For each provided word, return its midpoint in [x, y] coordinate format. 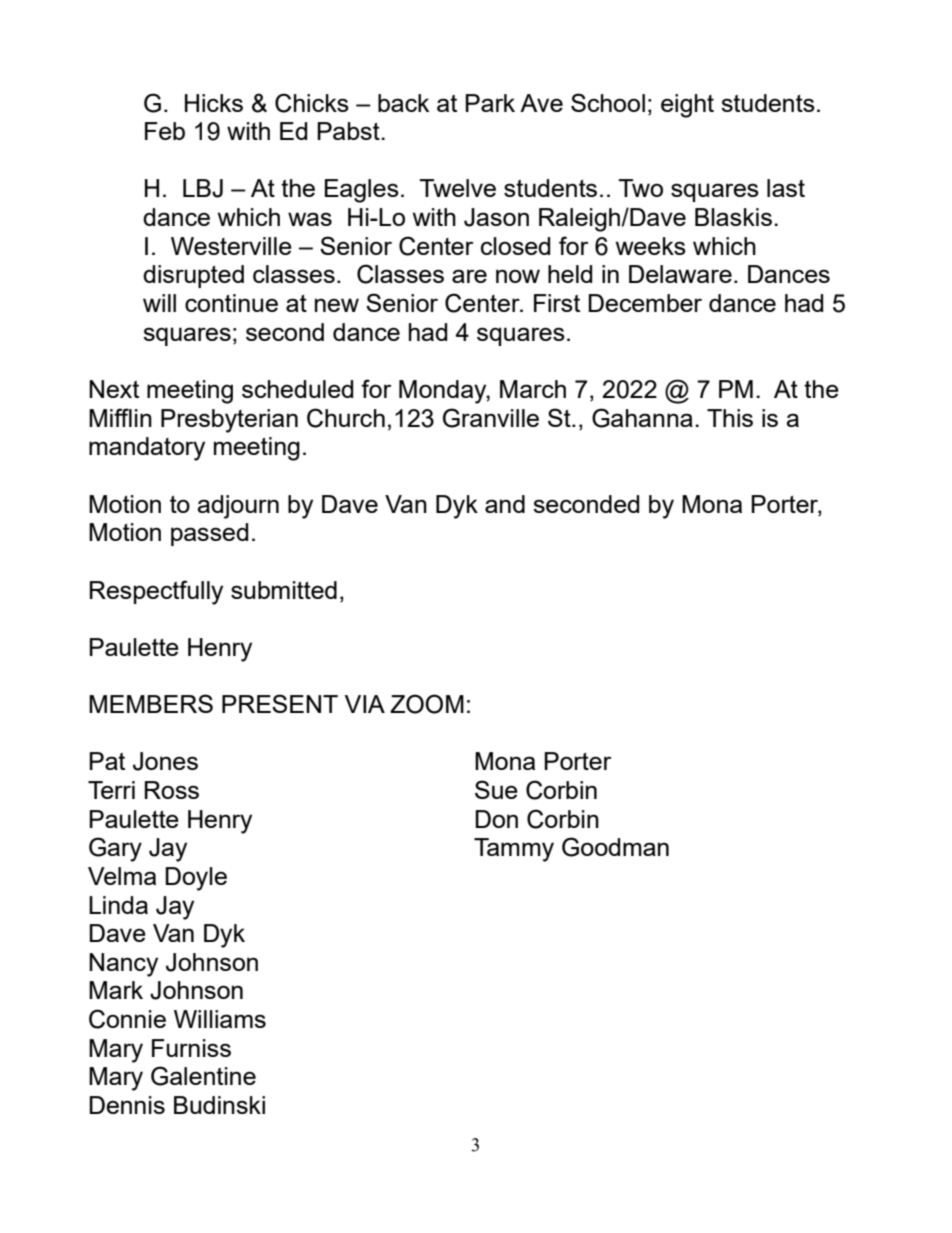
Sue [496, 789]
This [730, 418]
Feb [165, 131]
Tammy [514, 850]
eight [687, 106]
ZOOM [427, 704]
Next [114, 389]
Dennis [127, 1105]
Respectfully [156, 592]
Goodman [615, 847]
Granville [491, 418]
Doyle [196, 879]
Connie [127, 1019]
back [403, 103]
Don [496, 819]
